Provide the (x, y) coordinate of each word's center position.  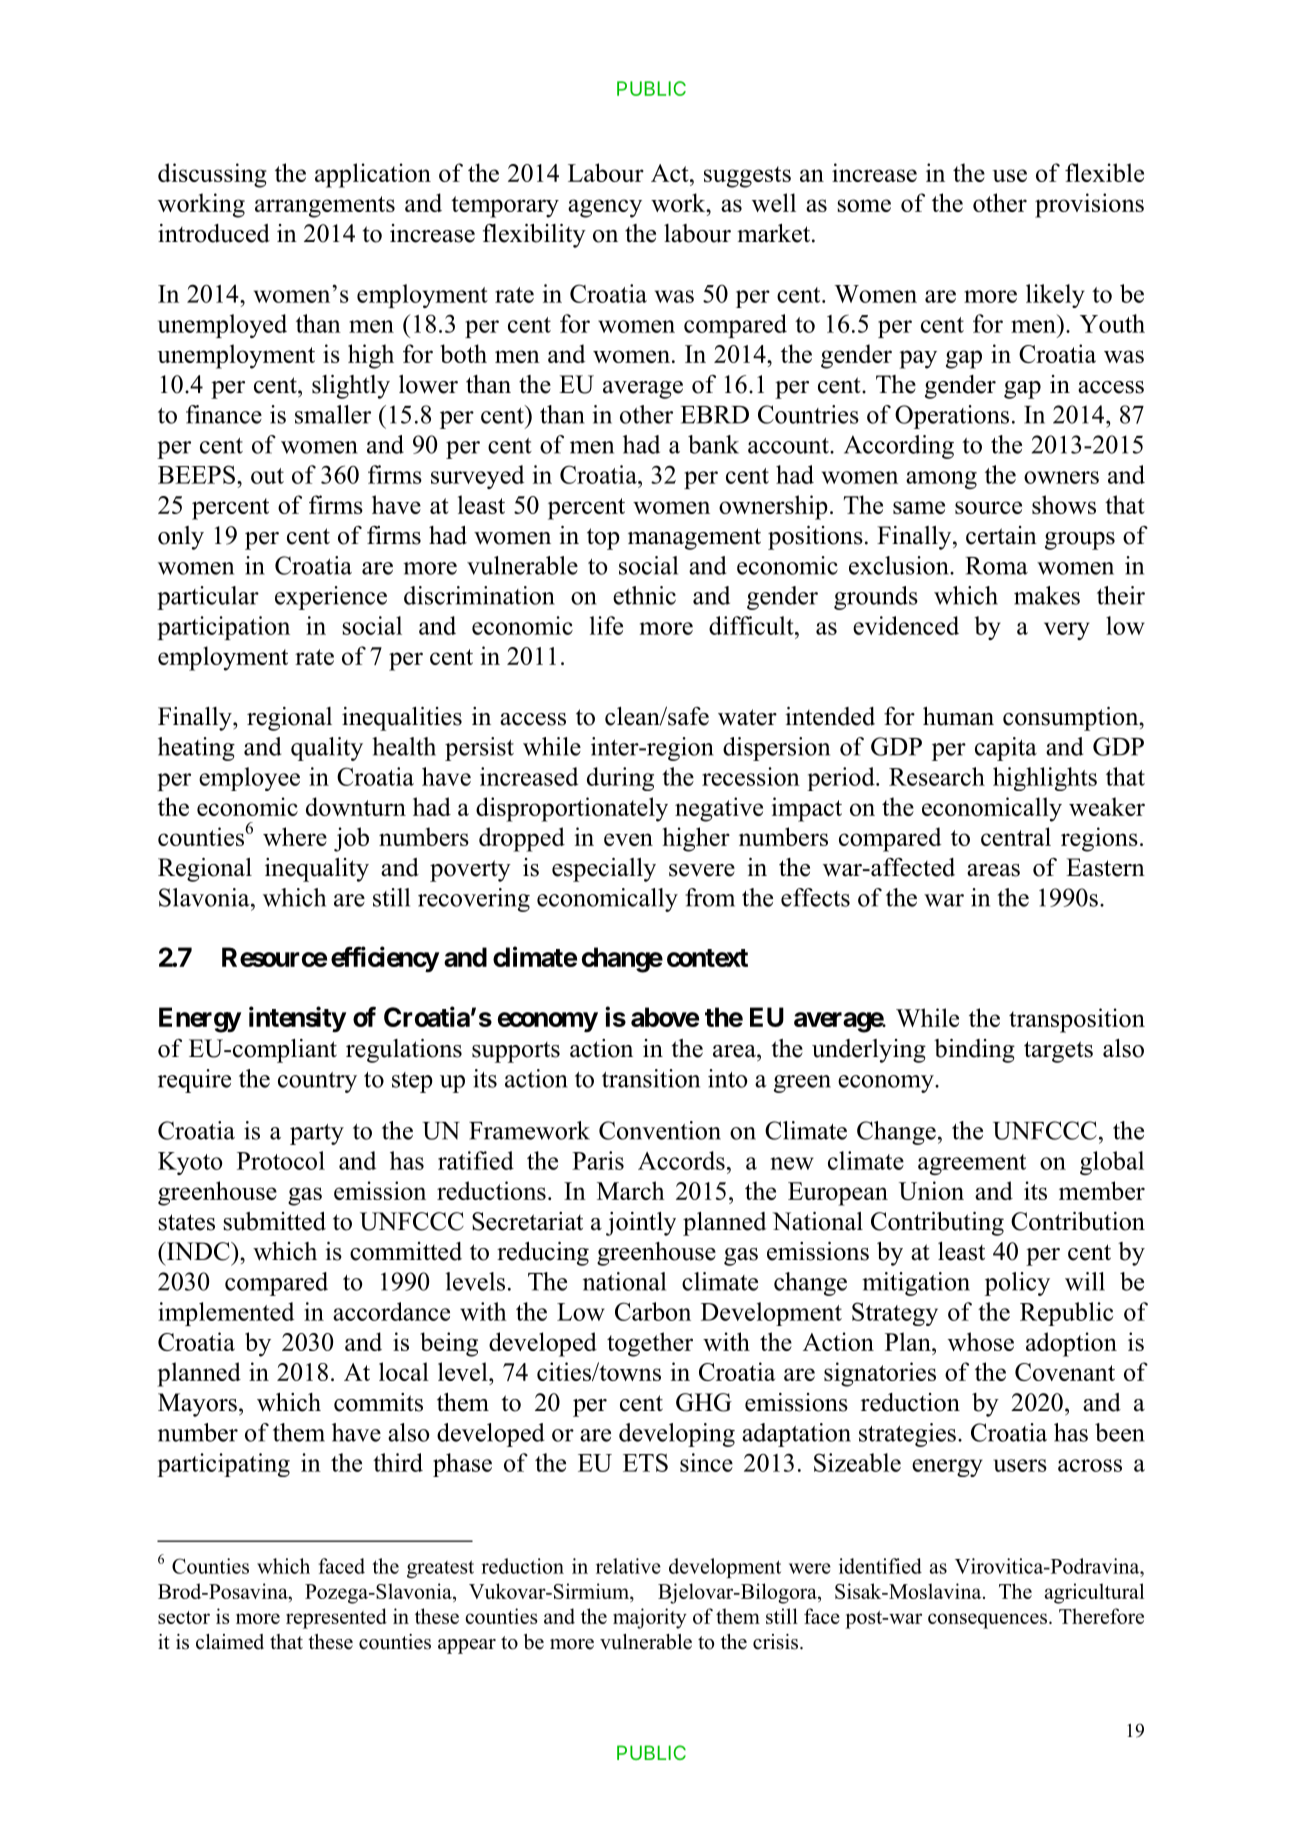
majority (650, 1618)
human (958, 716)
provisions (1089, 205)
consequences (987, 1621)
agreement (972, 1164)
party (317, 1134)
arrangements (325, 207)
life (606, 625)
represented (336, 1618)
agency (605, 208)
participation (223, 628)
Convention (660, 1130)
